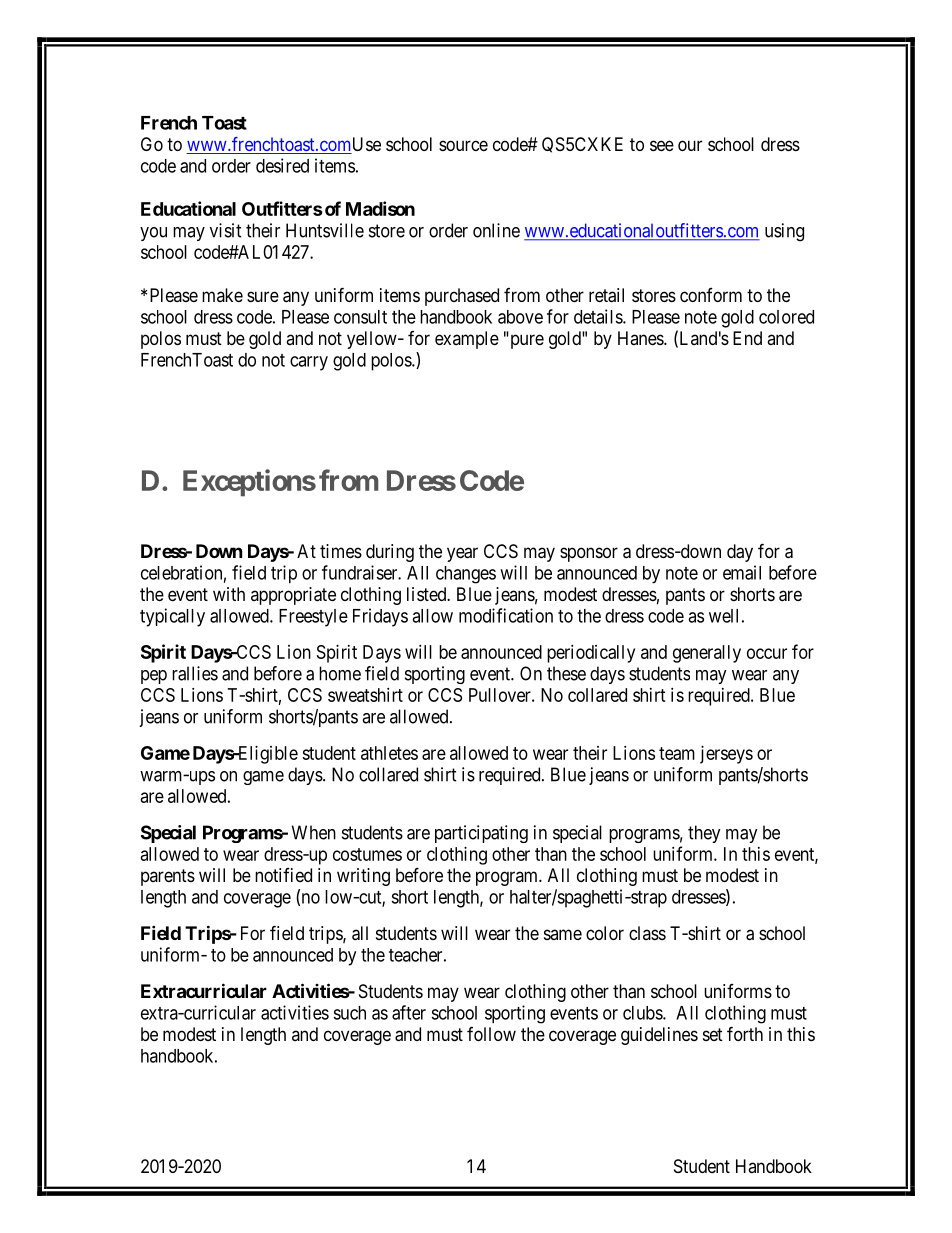  I want to click on generally, so click(707, 654).
